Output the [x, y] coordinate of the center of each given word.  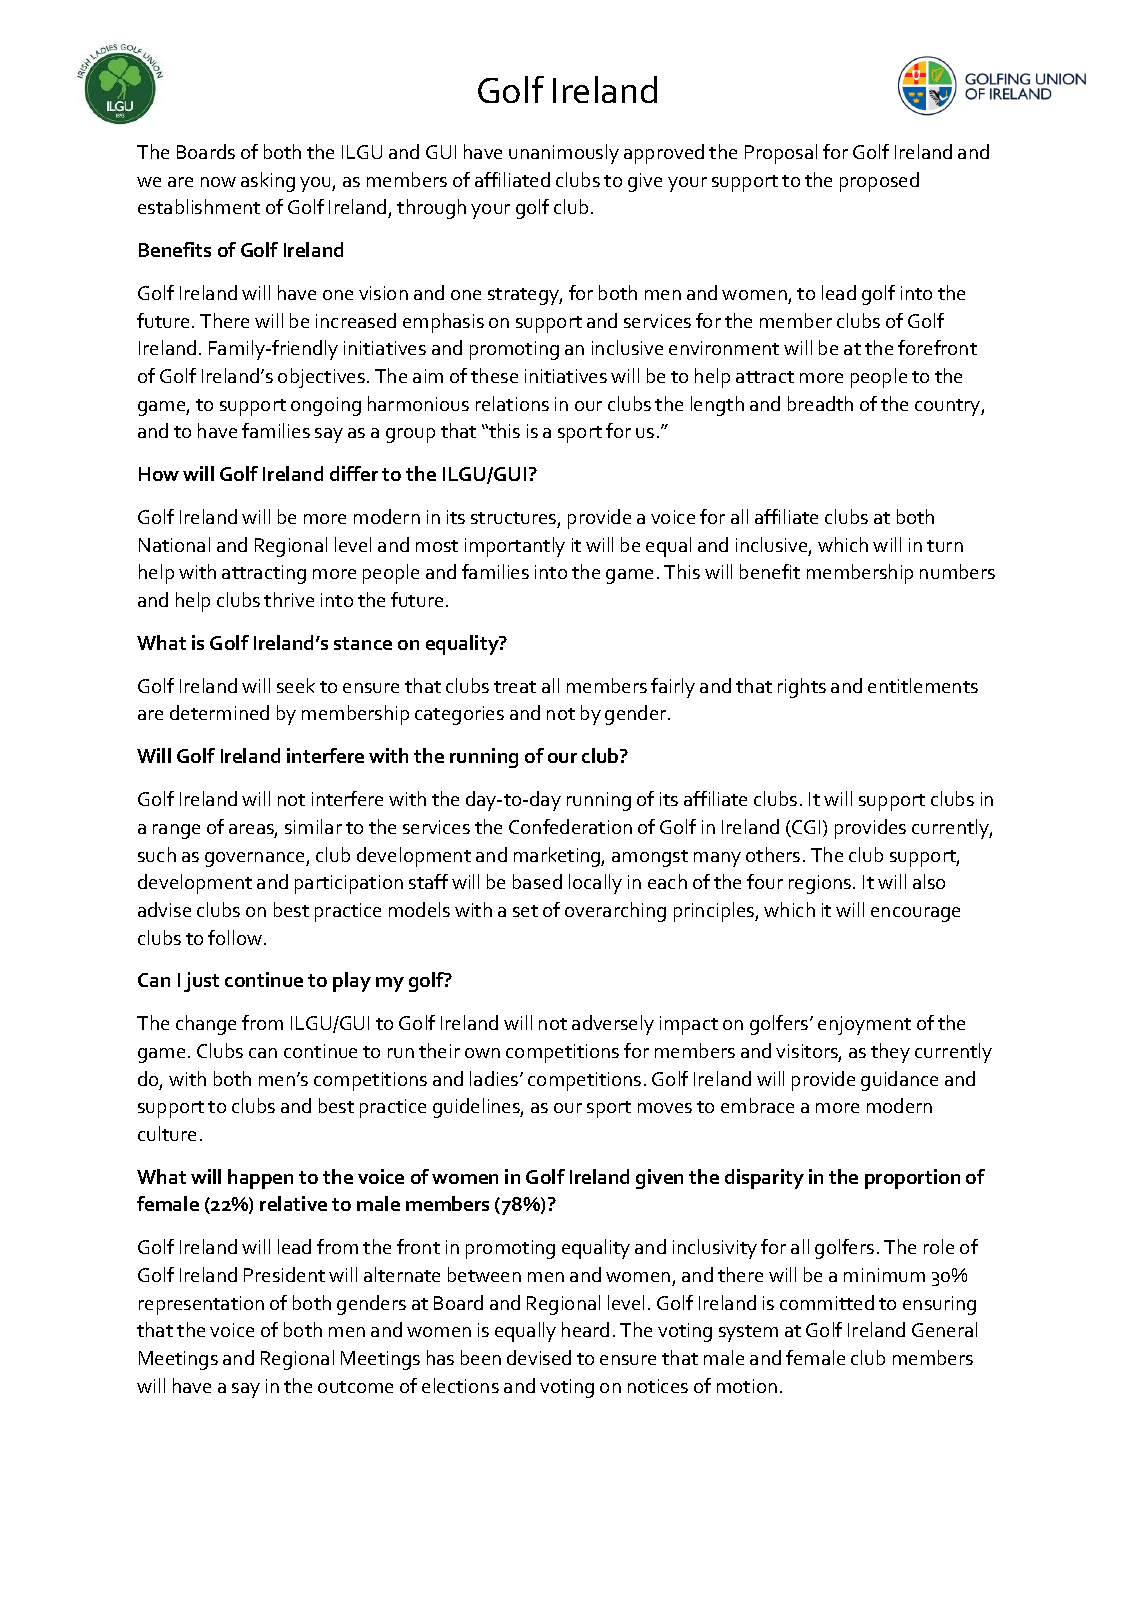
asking [268, 182]
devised [539, 1357]
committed [827, 1302]
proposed [879, 182]
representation [201, 1305]
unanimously [564, 154]
